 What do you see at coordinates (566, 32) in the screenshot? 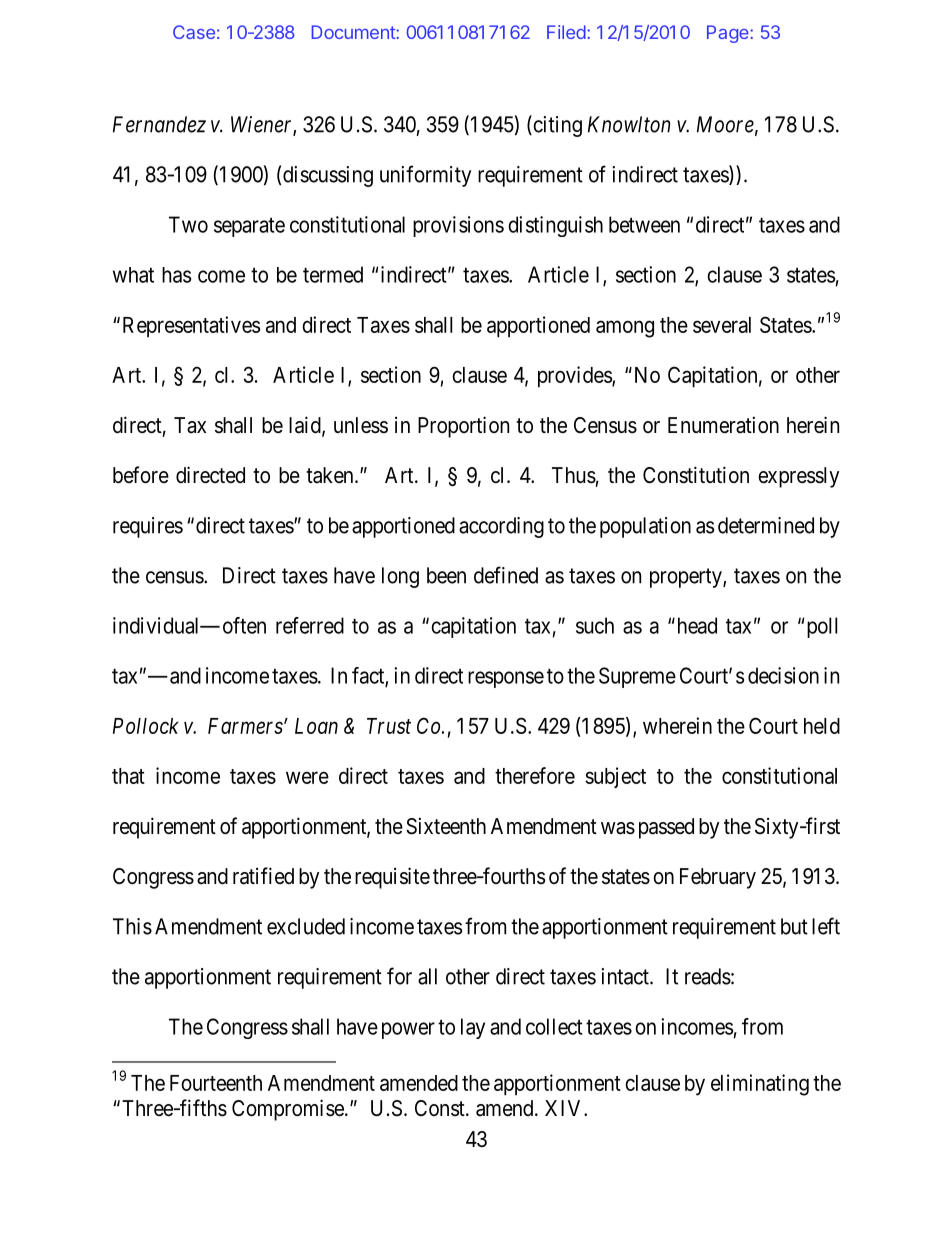
I see `Filed` at bounding box center [566, 32].
